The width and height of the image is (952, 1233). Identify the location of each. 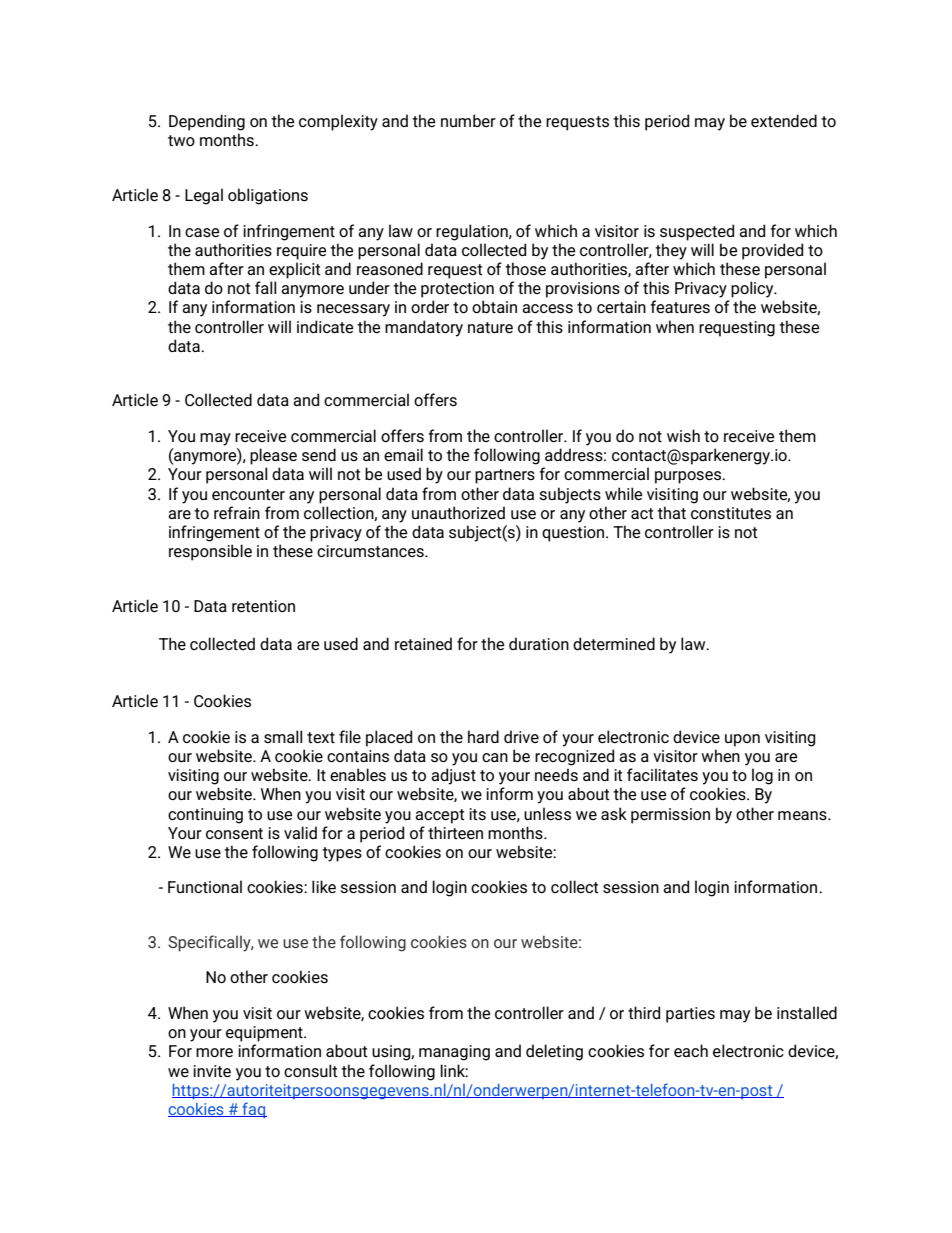
(691, 1050).
